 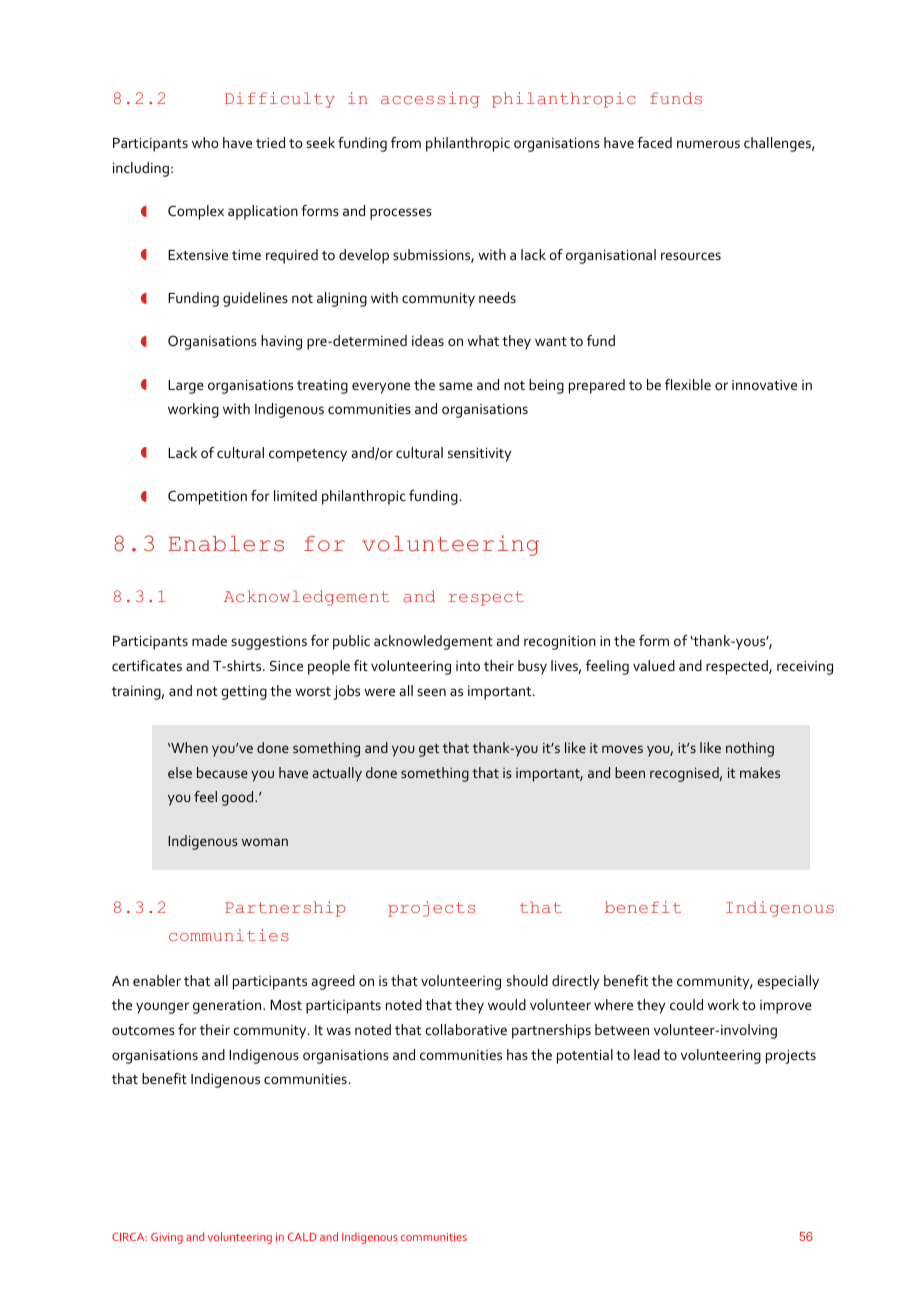 What do you see at coordinates (479, 455) in the image?
I see `sensitivity` at bounding box center [479, 455].
